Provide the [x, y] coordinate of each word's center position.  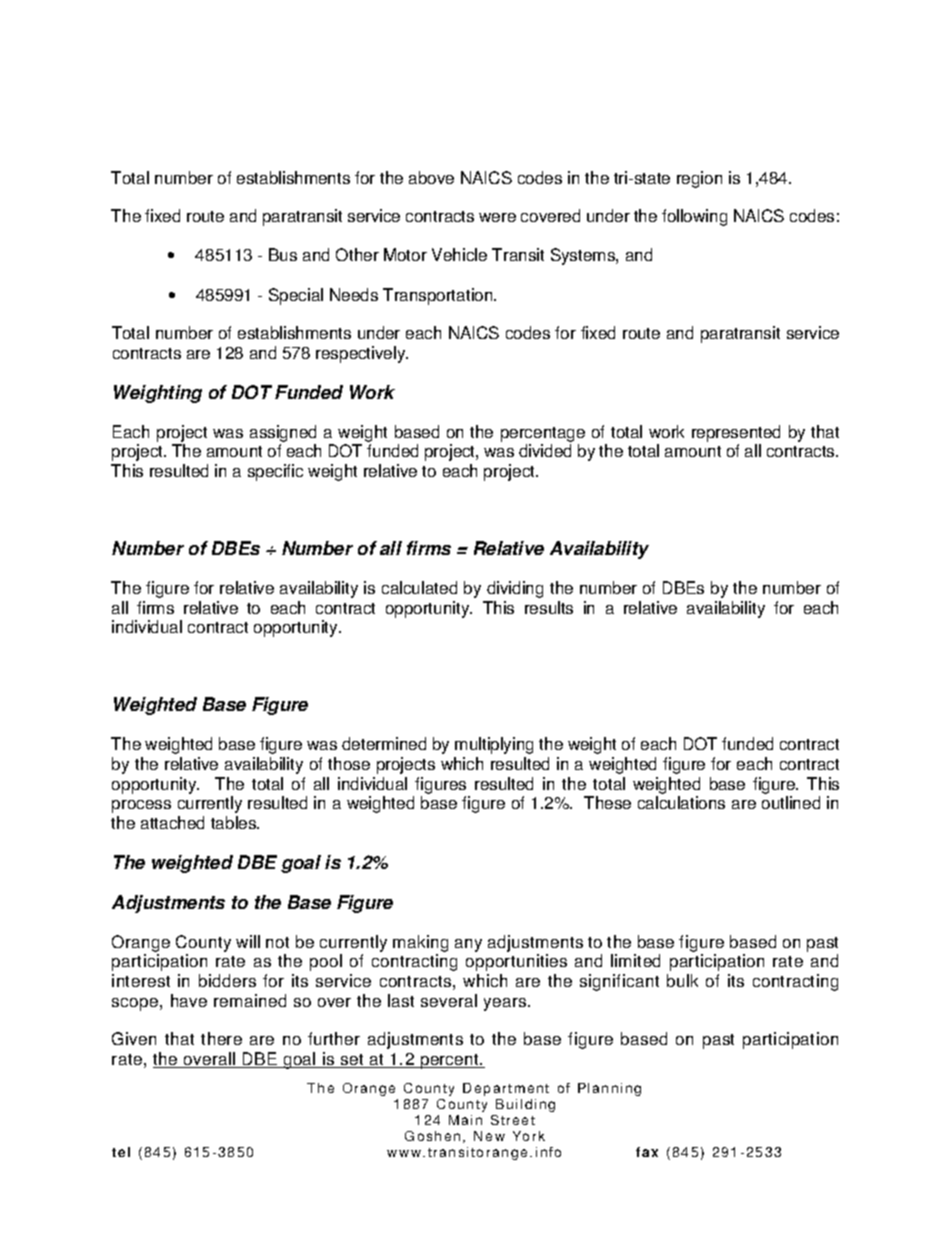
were [497, 217]
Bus [283, 254]
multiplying [494, 745]
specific [275, 472]
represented [736, 433]
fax [647, 1152]
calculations [681, 802]
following [694, 217]
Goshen [432, 1136]
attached [172, 822]
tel [121, 1152]
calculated [419, 587]
